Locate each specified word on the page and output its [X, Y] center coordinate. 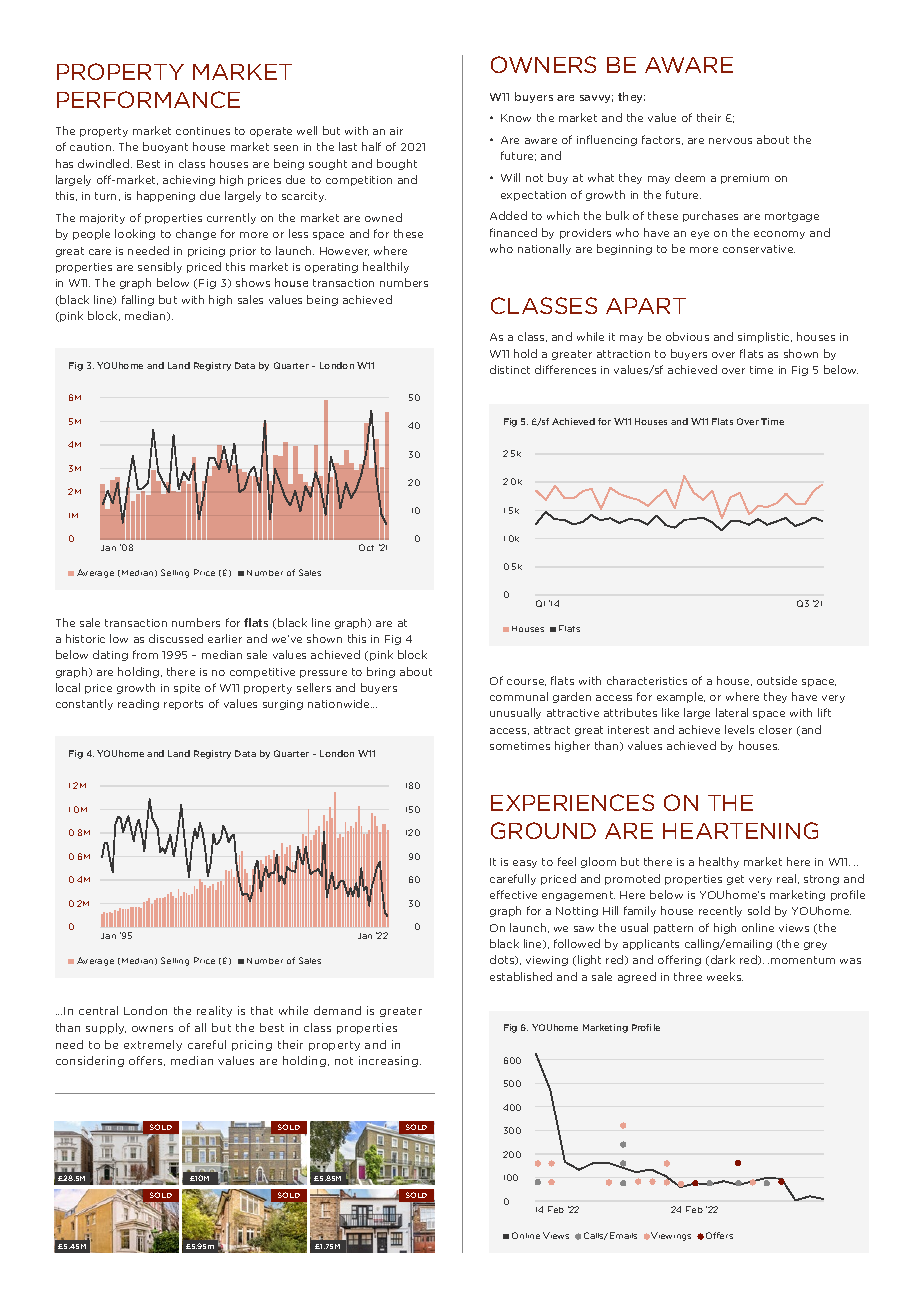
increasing [388, 1061]
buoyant [165, 147]
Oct [366, 547]
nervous [730, 141]
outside [777, 680]
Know [516, 118]
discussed [176, 638]
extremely [153, 1045]
